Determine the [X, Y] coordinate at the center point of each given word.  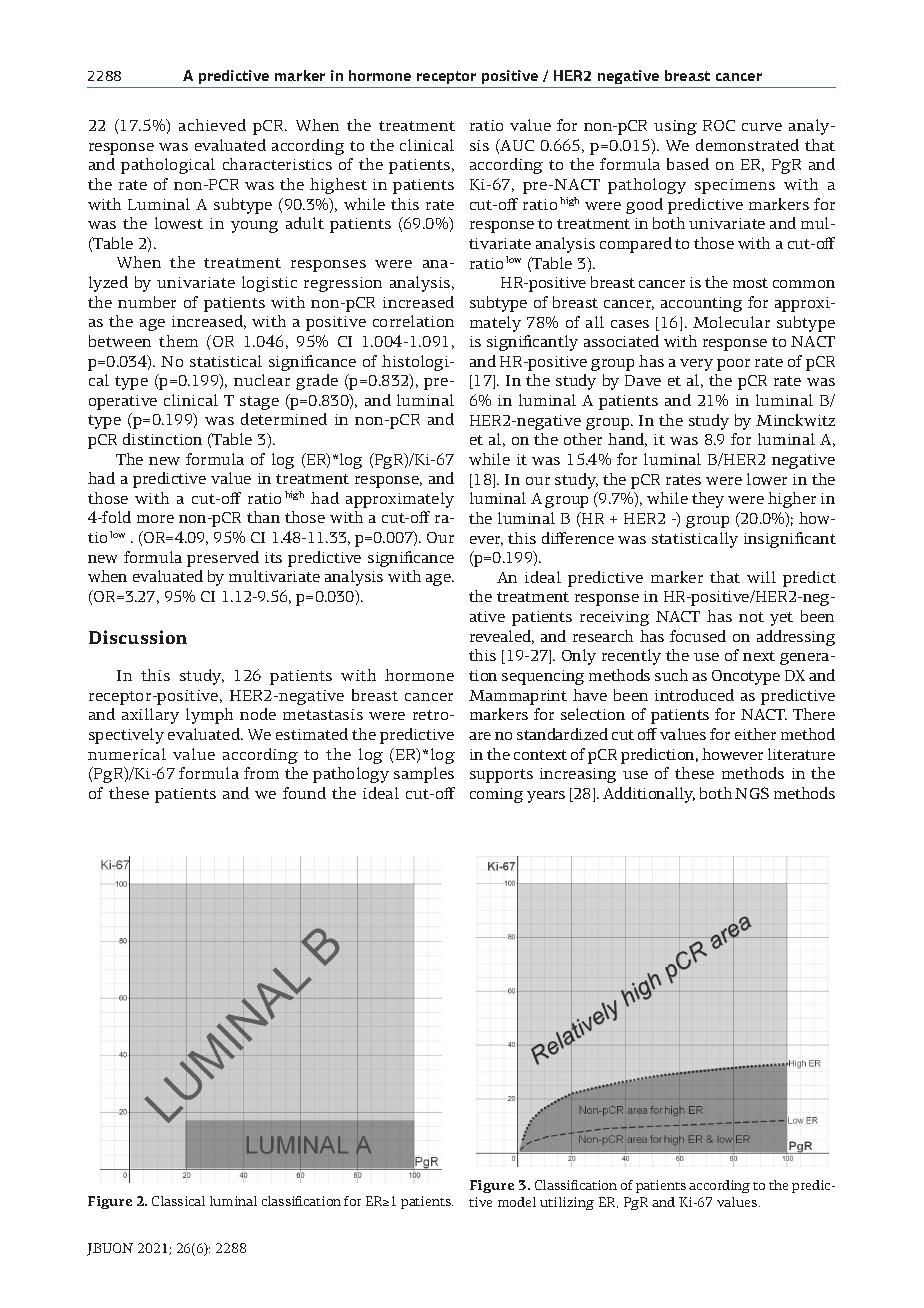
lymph [209, 716]
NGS [752, 793]
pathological [168, 166]
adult [305, 223]
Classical [178, 1201]
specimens [735, 186]
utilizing [567, 1203]
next [759, 656]
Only [579, 657]
